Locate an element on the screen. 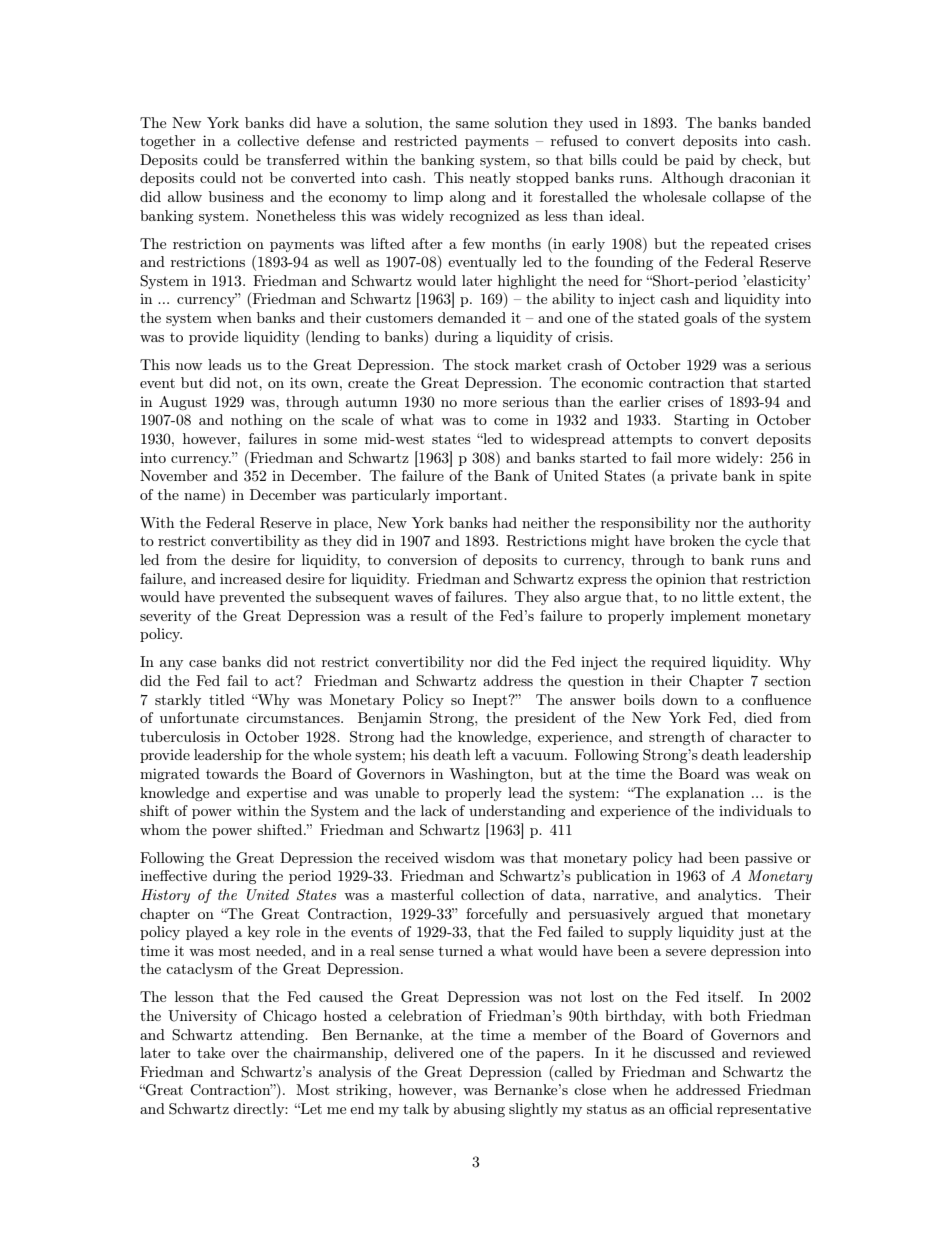 The width and height of the screenshot is (952, 1233). take is located at coordinates (211, 1052).
